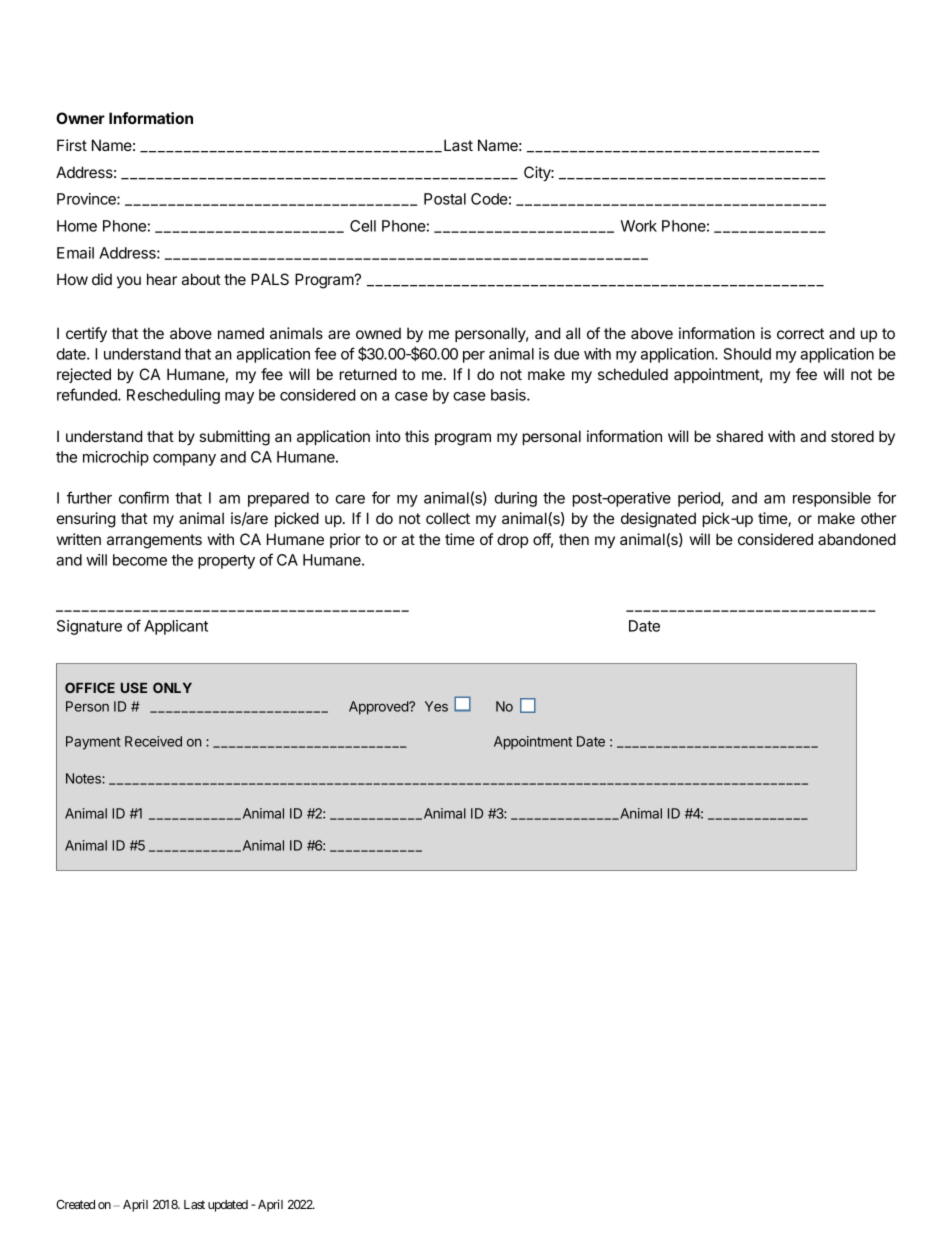 This screenshot has width=952, height=1233. What do you see at coordinates (172, 687) in the screenshot?
I see `ONLY` at bounding box center [172, 687].
